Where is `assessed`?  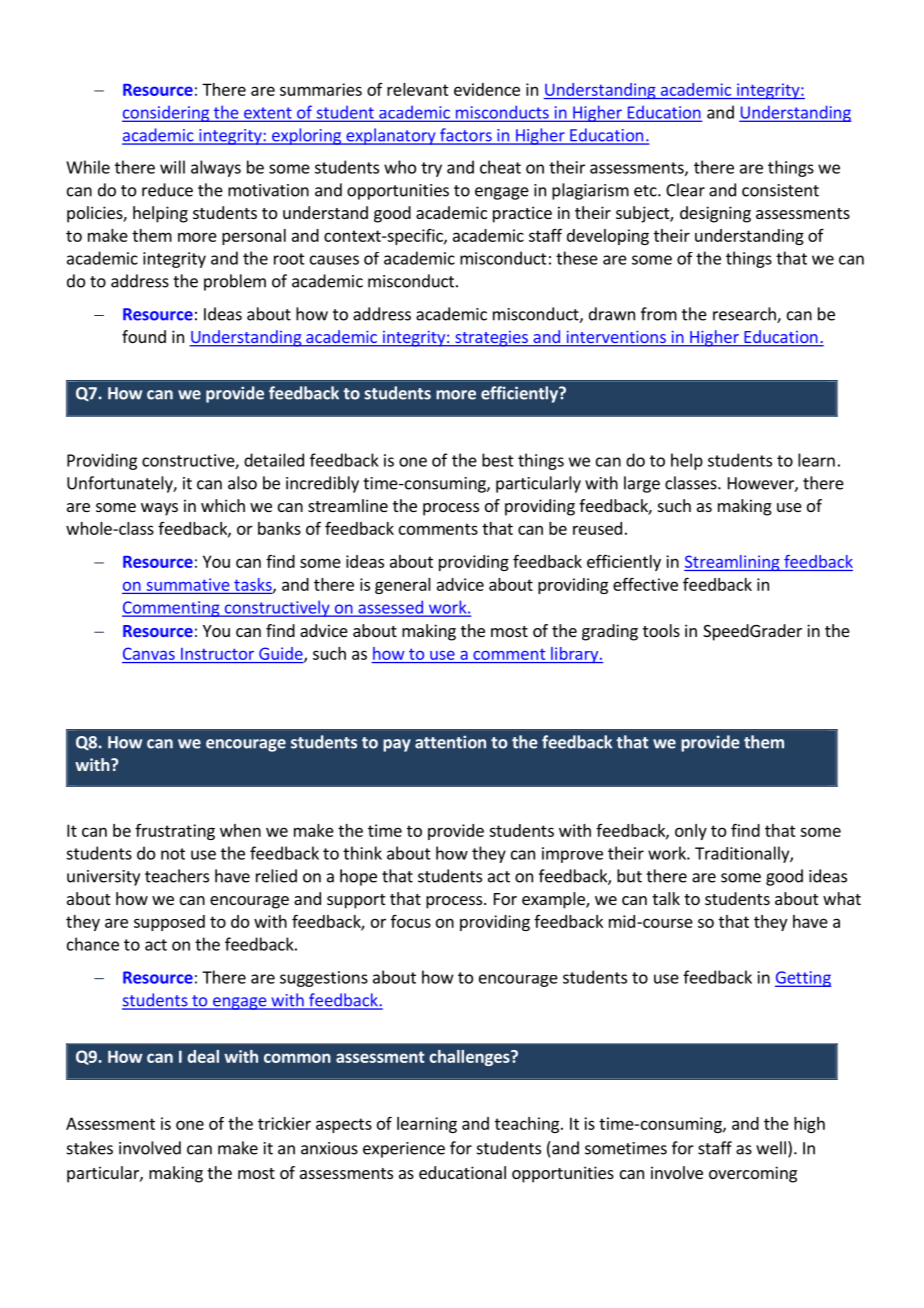 assessed is located at coordinates (390, 608).
